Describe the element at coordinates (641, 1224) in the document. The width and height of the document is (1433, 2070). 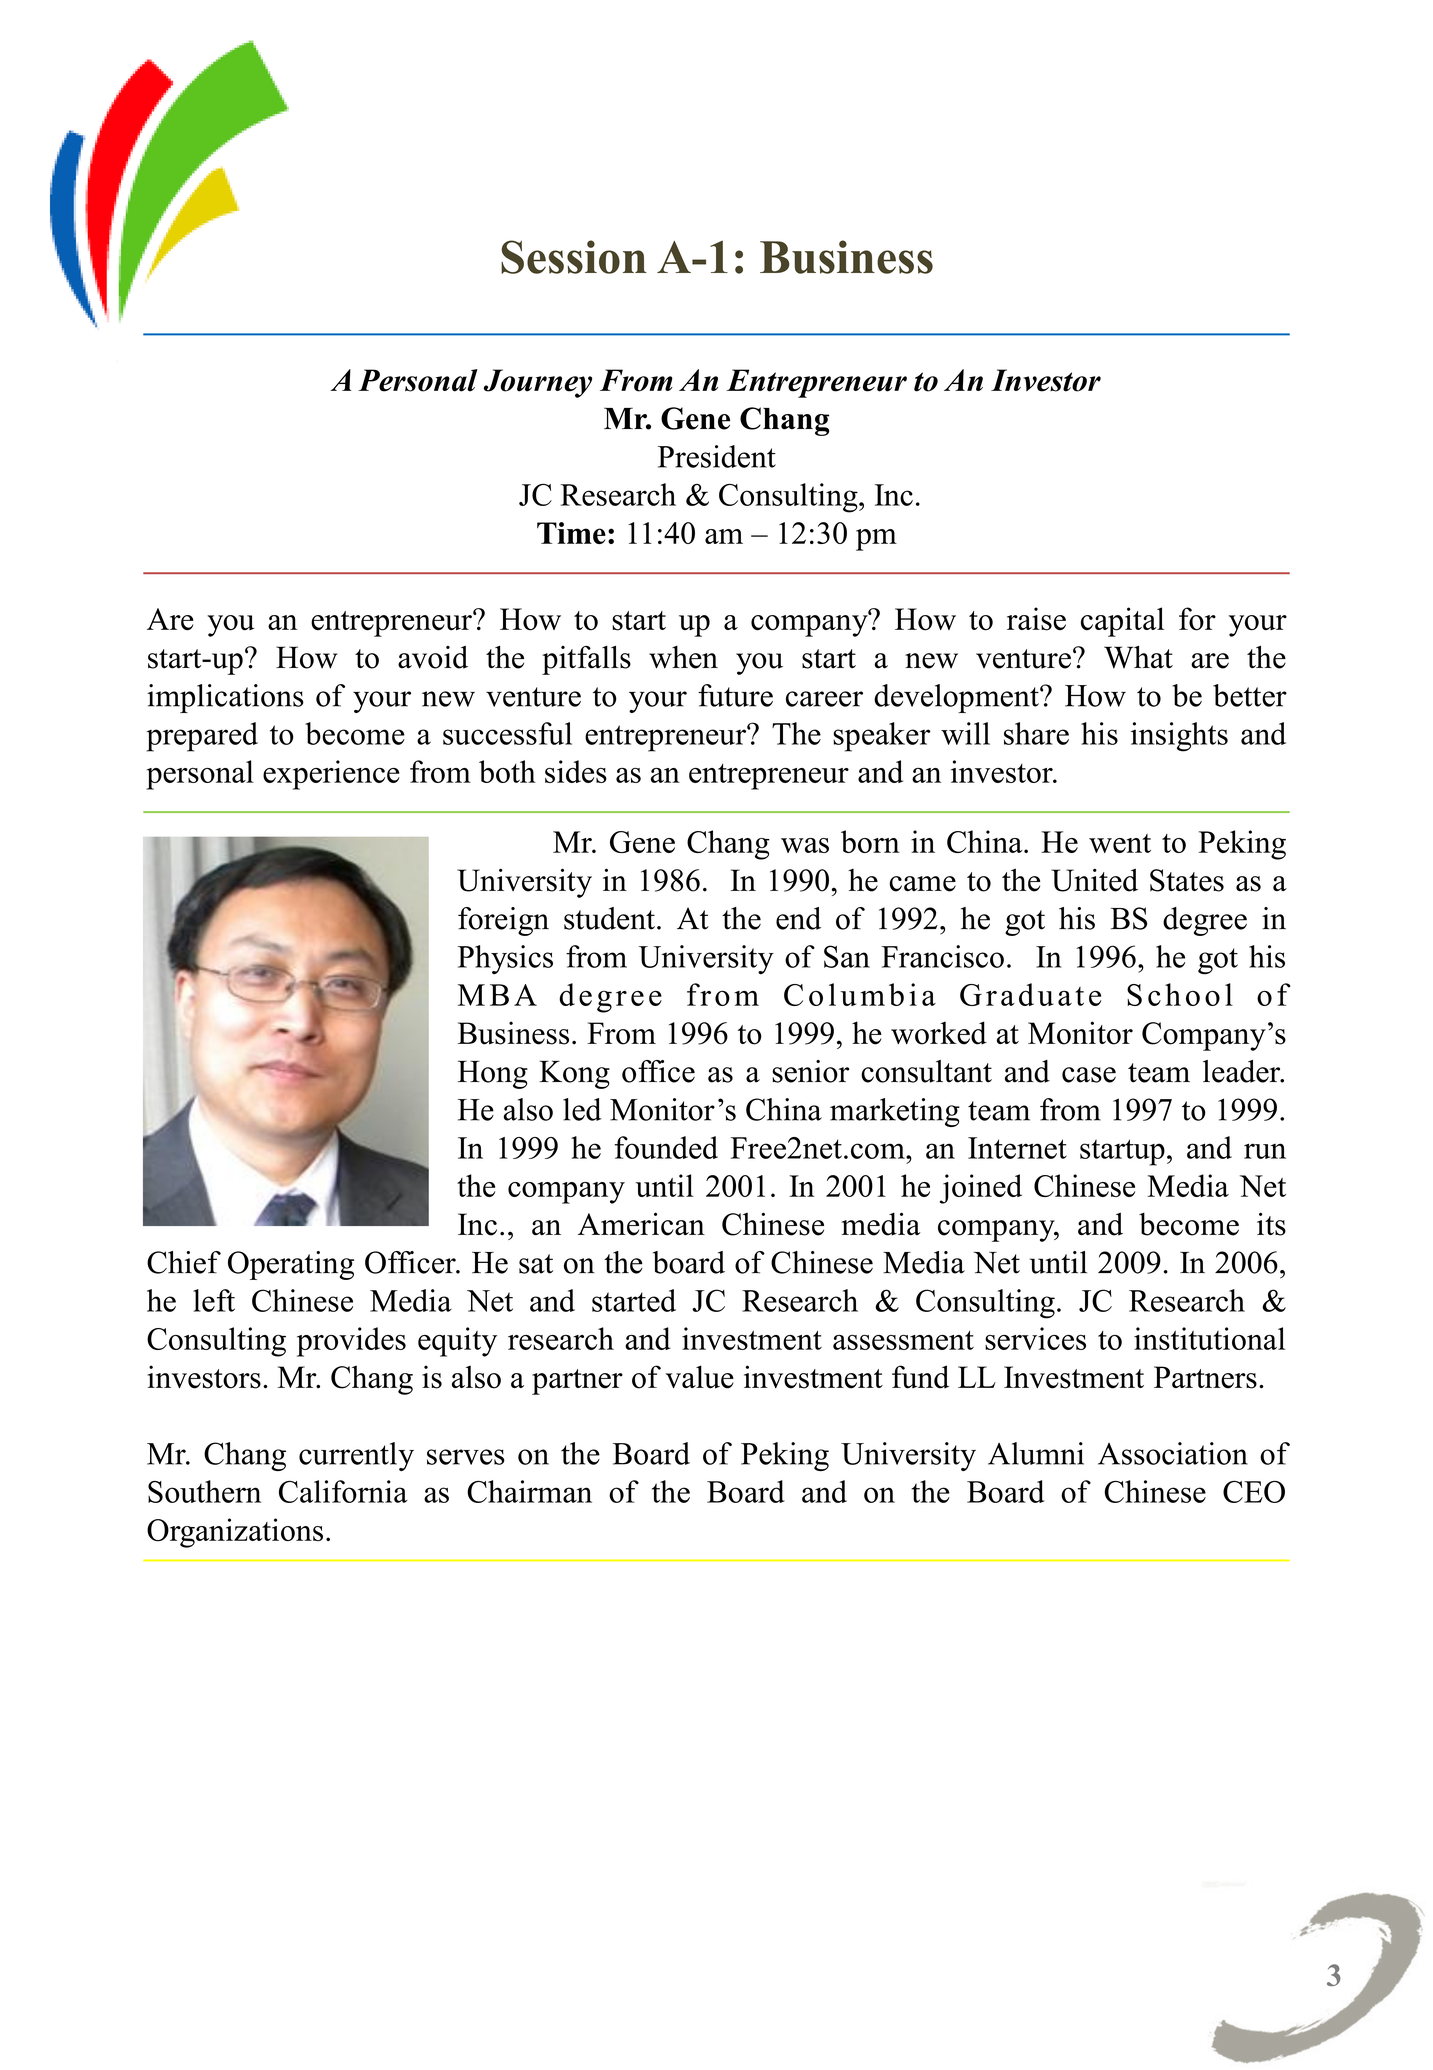
I see `American` at that location.
